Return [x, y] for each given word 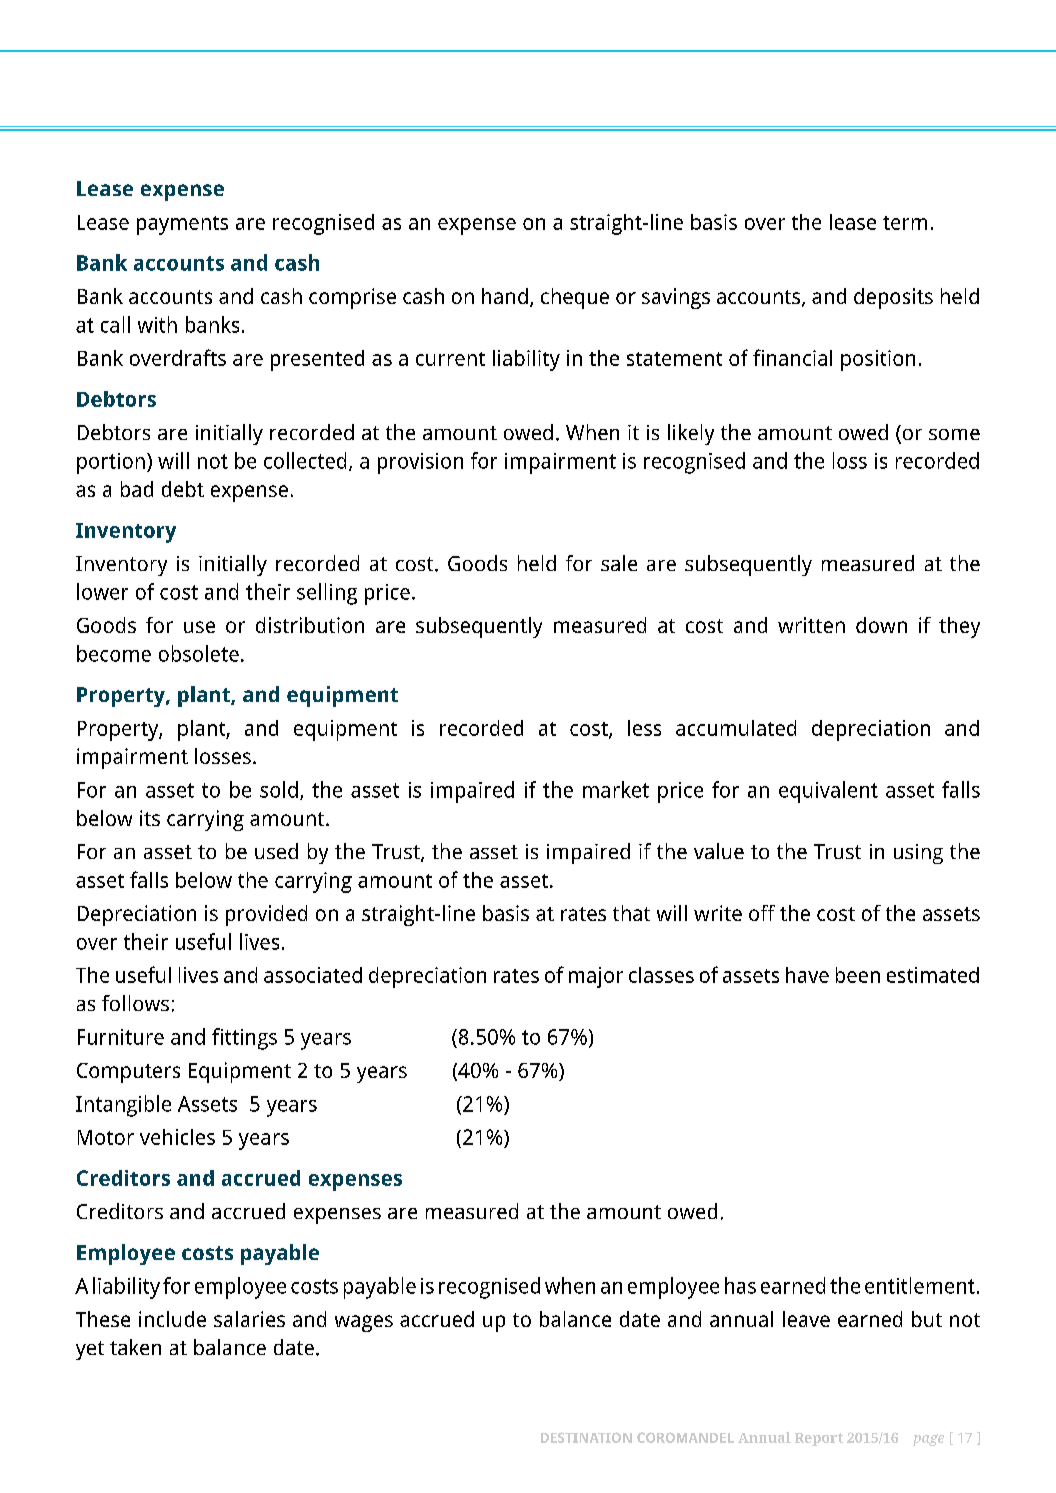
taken [135, 1347]
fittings [244, 1039]
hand [505, 296]
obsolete [199, 653]
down [881, 625]
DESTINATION [586, 1437]
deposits [893, 298]
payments [182, 225]
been [858, 975]
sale [619, 563]
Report [819, 1439]
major [596, 977]
